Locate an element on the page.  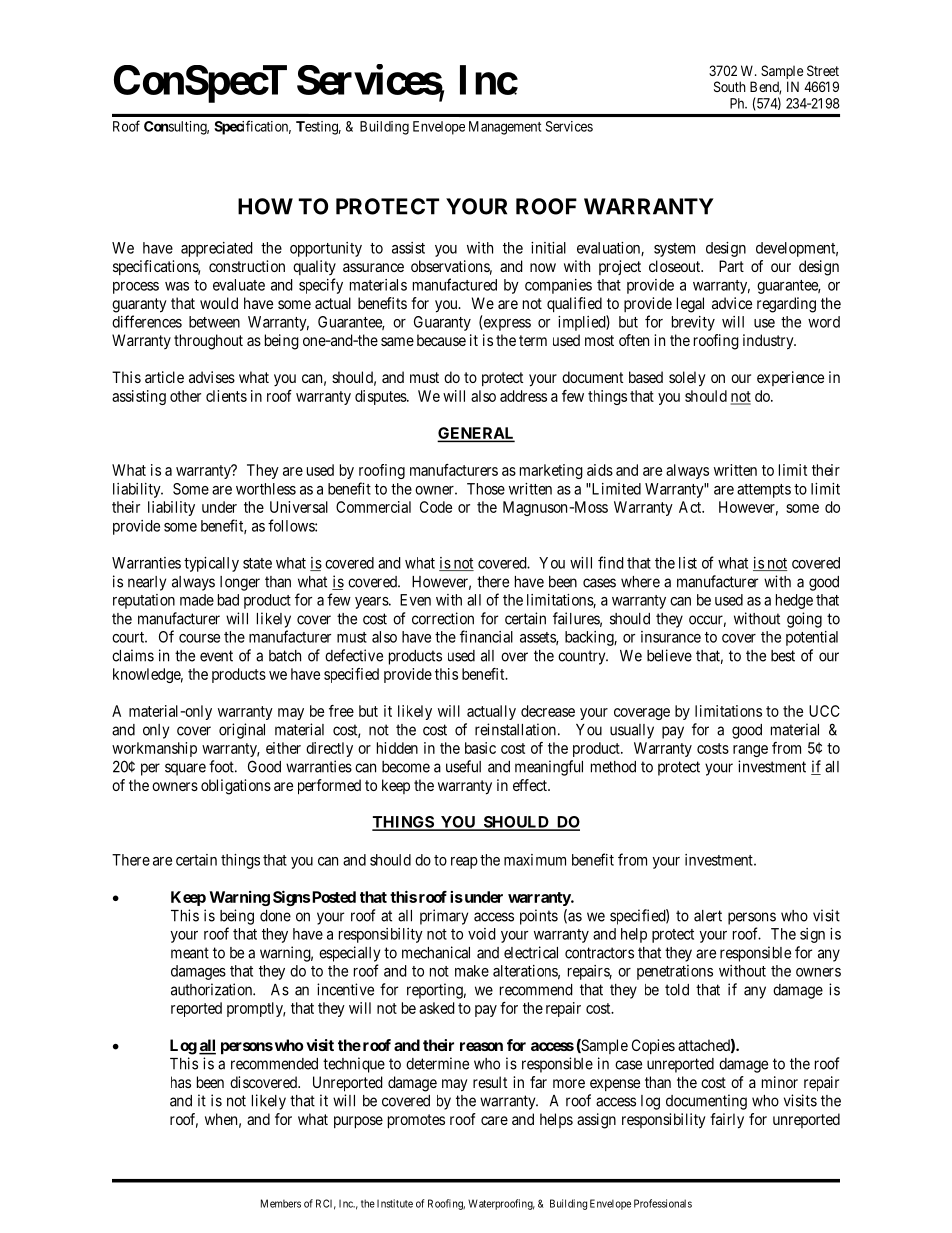
fairly is located at coordinates (727, 1121).
